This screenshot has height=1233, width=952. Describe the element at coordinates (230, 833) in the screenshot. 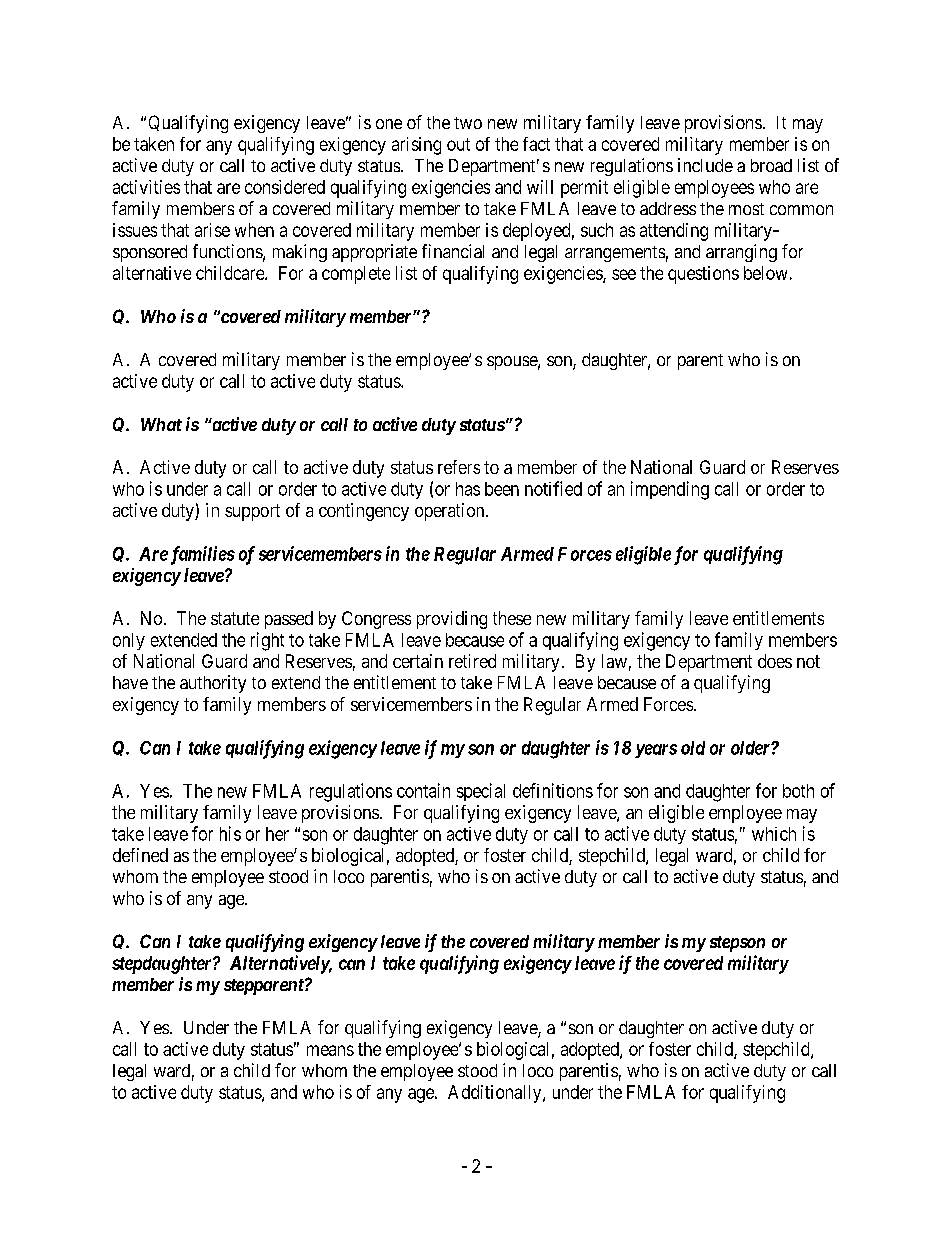

I see `his` at that location.
